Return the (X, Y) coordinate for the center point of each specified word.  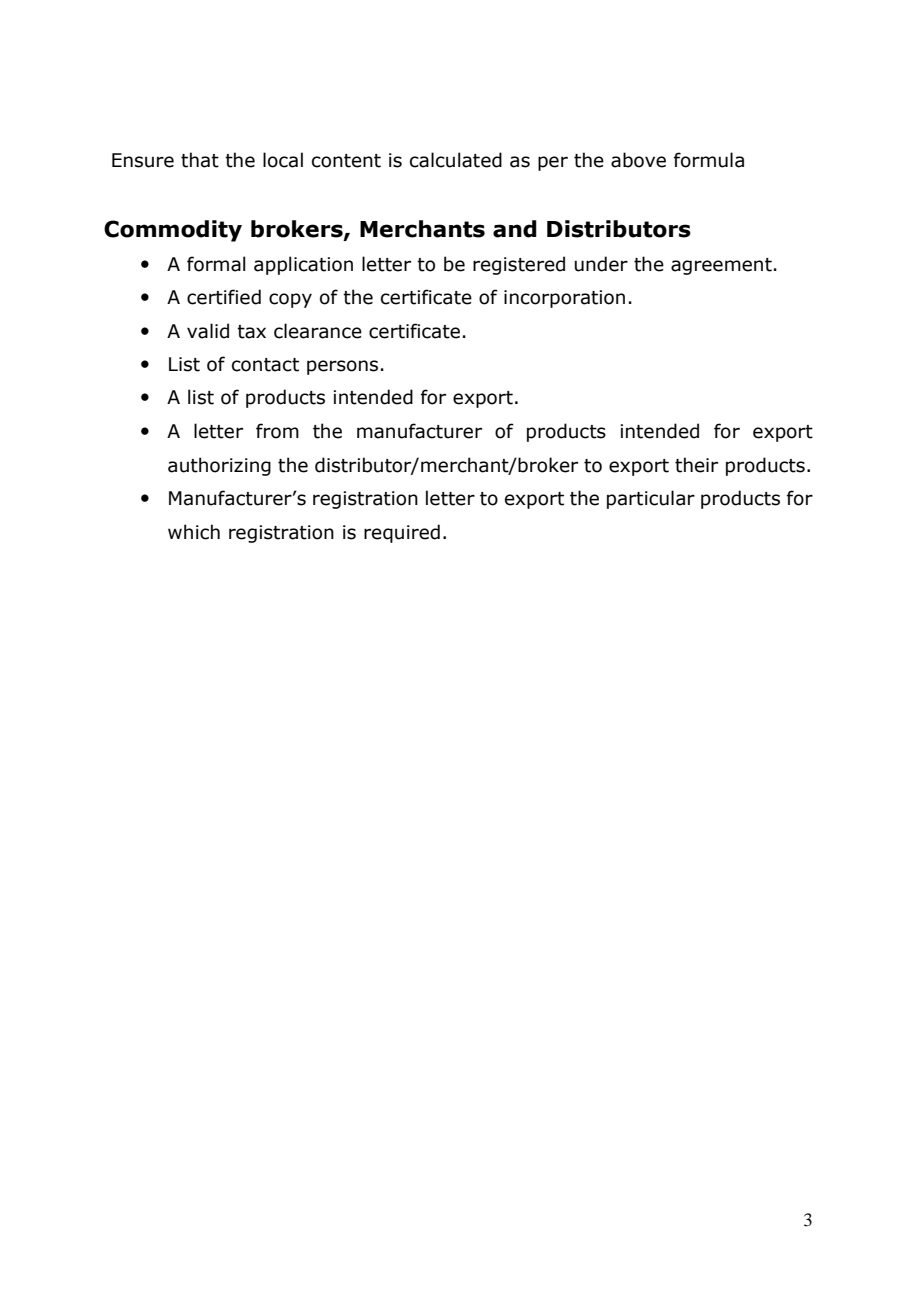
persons (342, 367)
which (194, 532)
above (638, 160)
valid (208, 331)
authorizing (219, 466)
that (200, 160)
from (277, 431)
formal (216, 264)
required (402, 533)
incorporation (564, 299)
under (601, 264)
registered (519, 265)
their (696, 465)
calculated (456, 160)
